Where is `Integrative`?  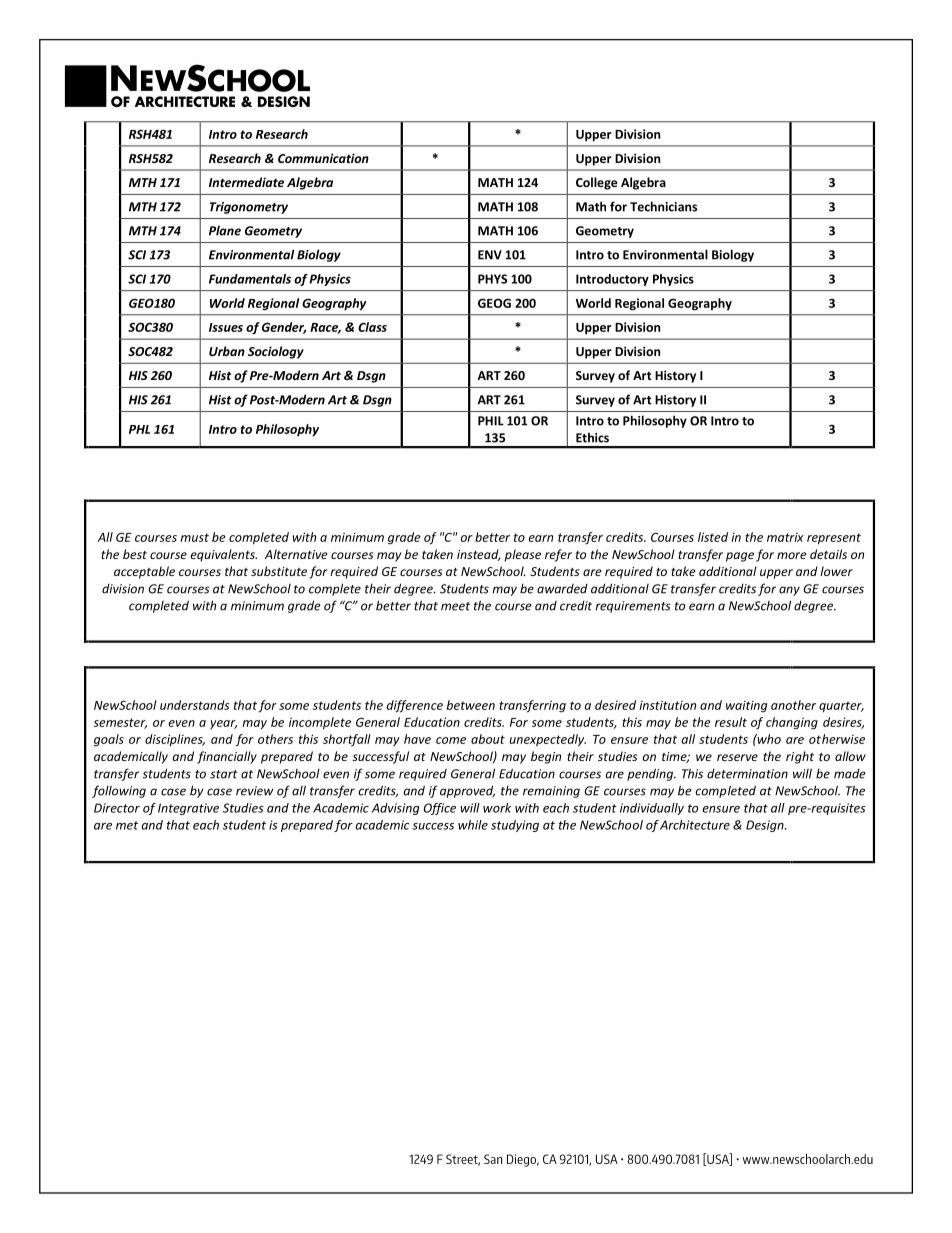
Integrative is located at coordinates (188, 809).
